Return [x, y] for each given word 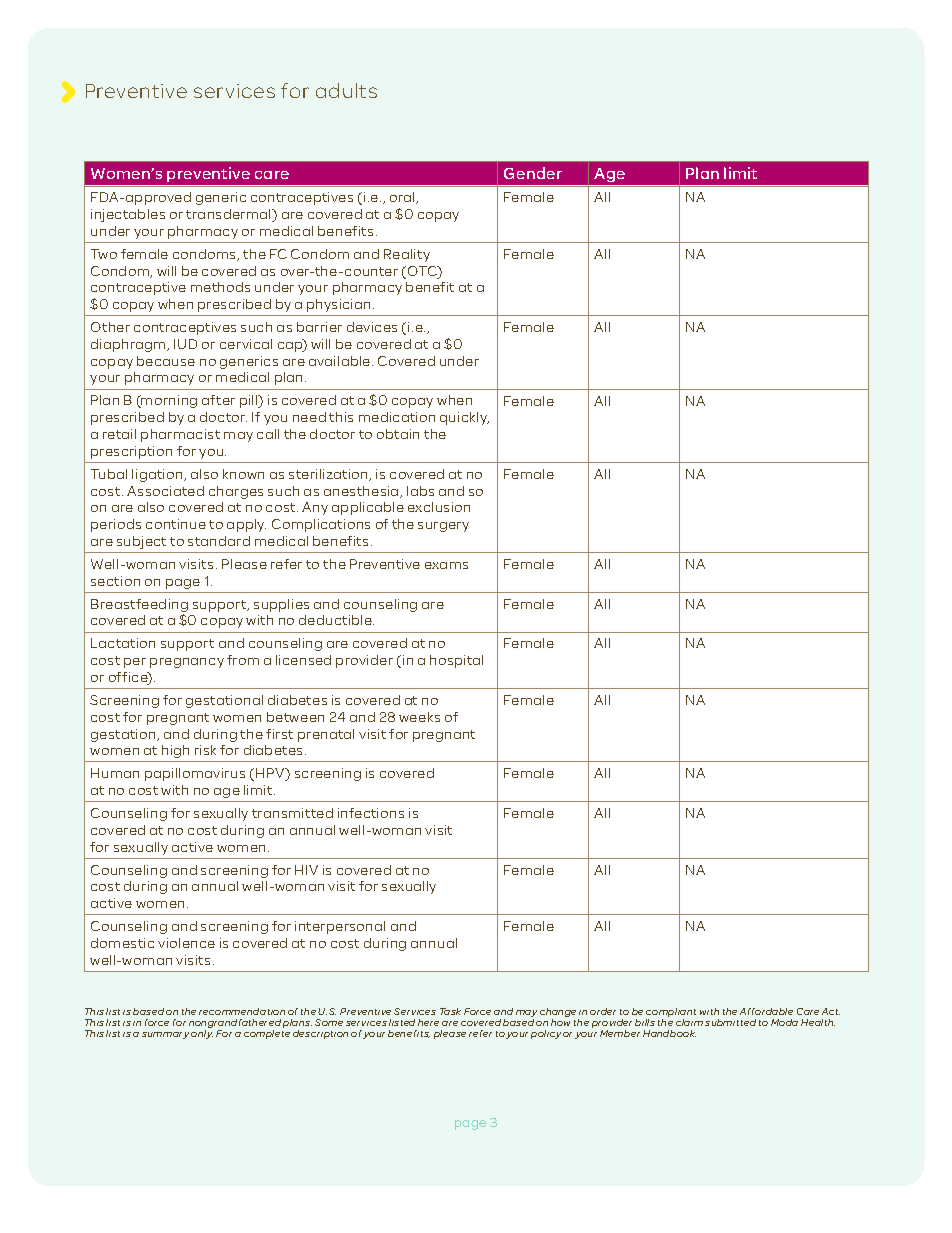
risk [205, 750]
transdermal [229, 215]
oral [404, 198]
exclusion [439, 507]
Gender [533, 173]
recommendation [242, 1011]
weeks [419, 717]
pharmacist [180, 435]
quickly [464, 418]
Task [450, 1011]
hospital [456, 661]
